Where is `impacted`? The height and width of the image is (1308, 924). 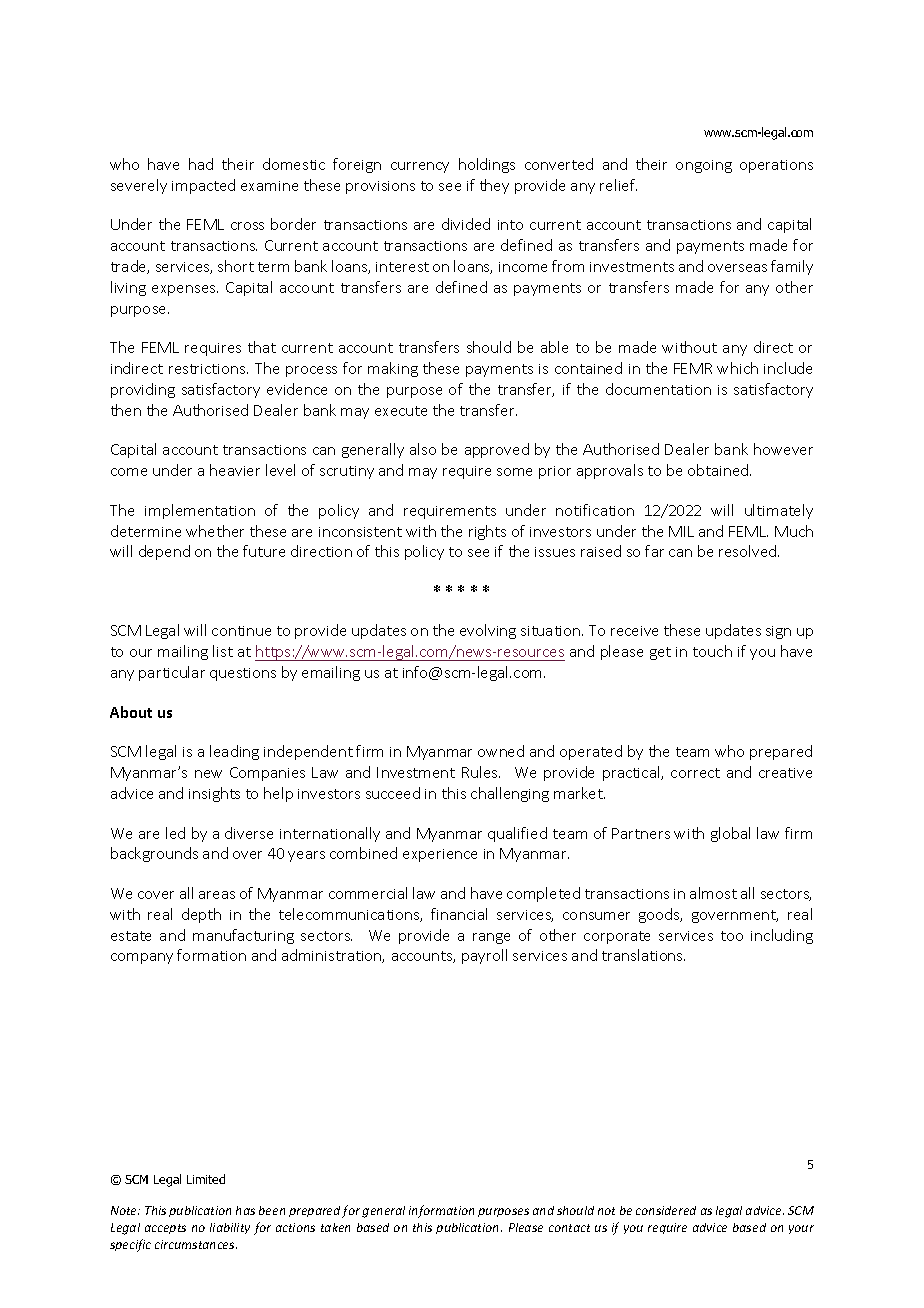
impacted is located at coordinates (203, 186).
